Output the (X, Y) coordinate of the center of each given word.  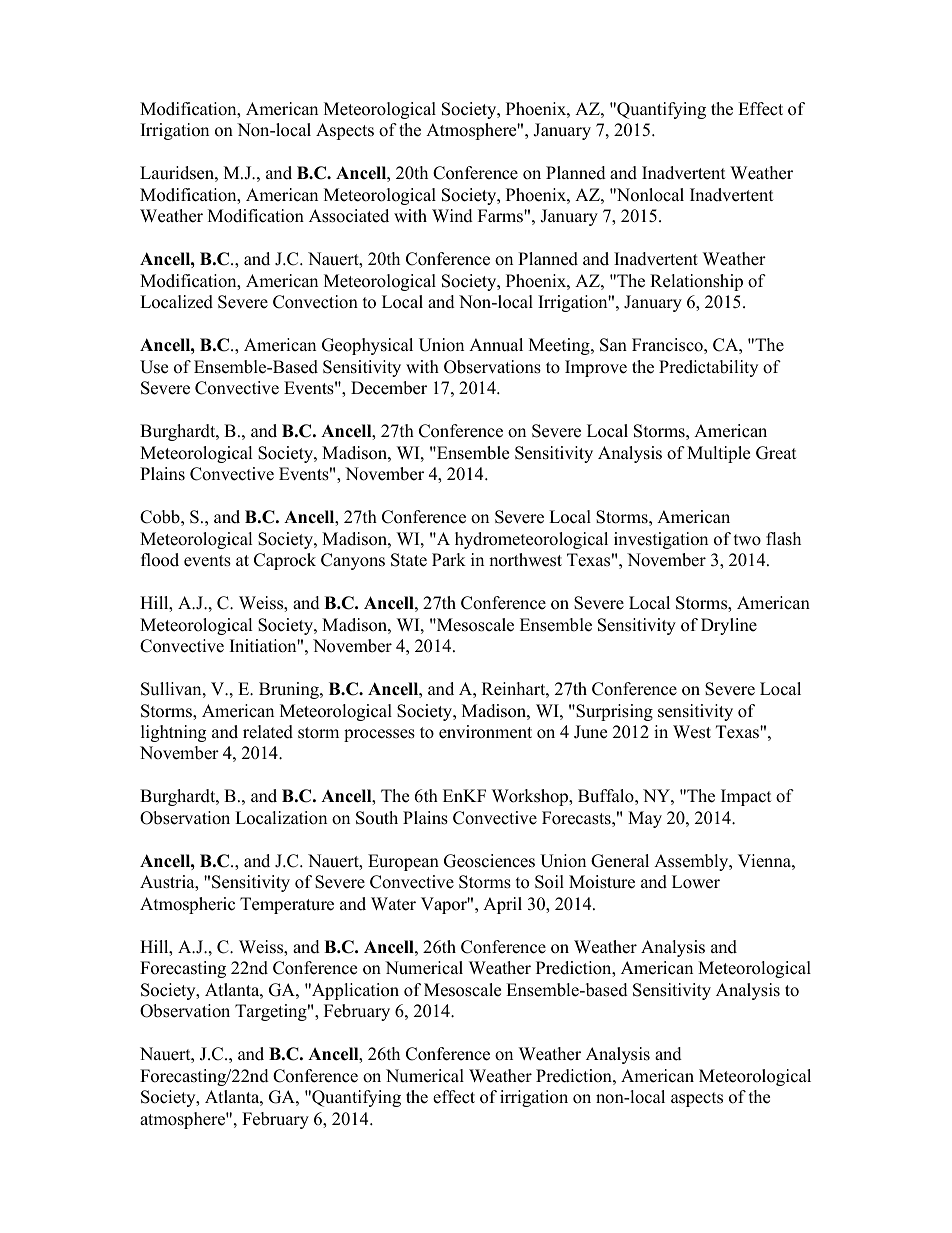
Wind (452, 216)
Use (154, 367)
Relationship (696, 282)
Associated (349, 216)
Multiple (718, 454)
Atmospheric (187, 905)
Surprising (613, 712)
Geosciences (489, 861)
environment (485, 732)
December (389, 388)
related (268, 732)
